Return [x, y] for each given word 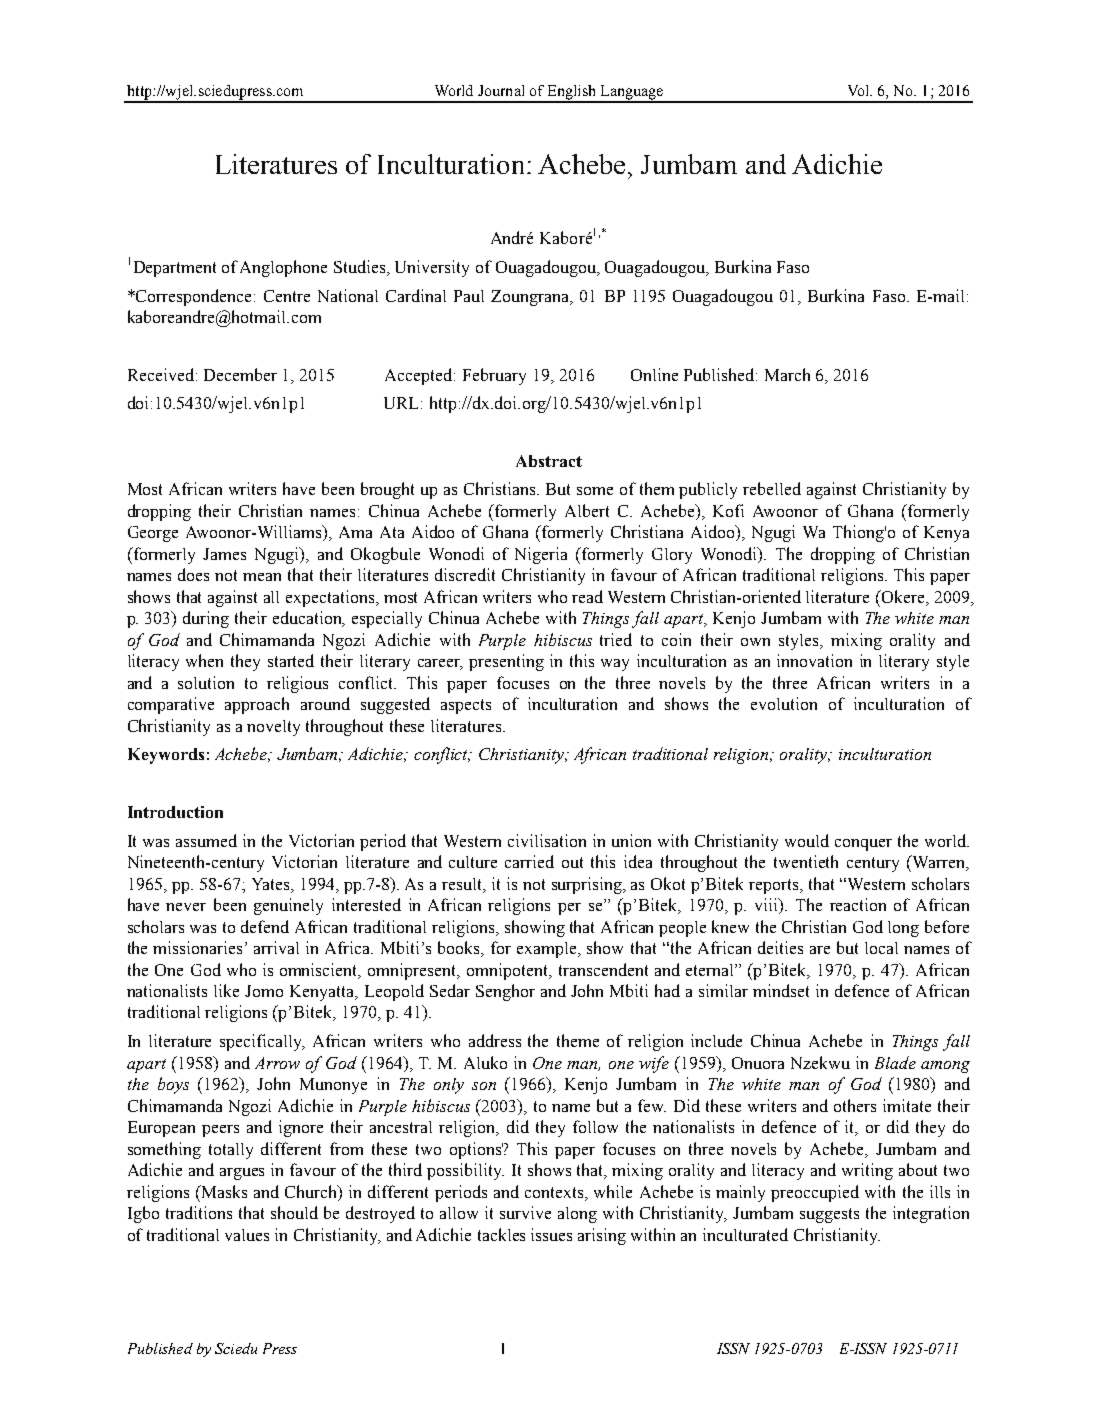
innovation [814, 660]
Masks [223, 1191]
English [571, 93]
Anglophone [283, 268]
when [204, 660]
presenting [506, 662]
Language [632, 93]
